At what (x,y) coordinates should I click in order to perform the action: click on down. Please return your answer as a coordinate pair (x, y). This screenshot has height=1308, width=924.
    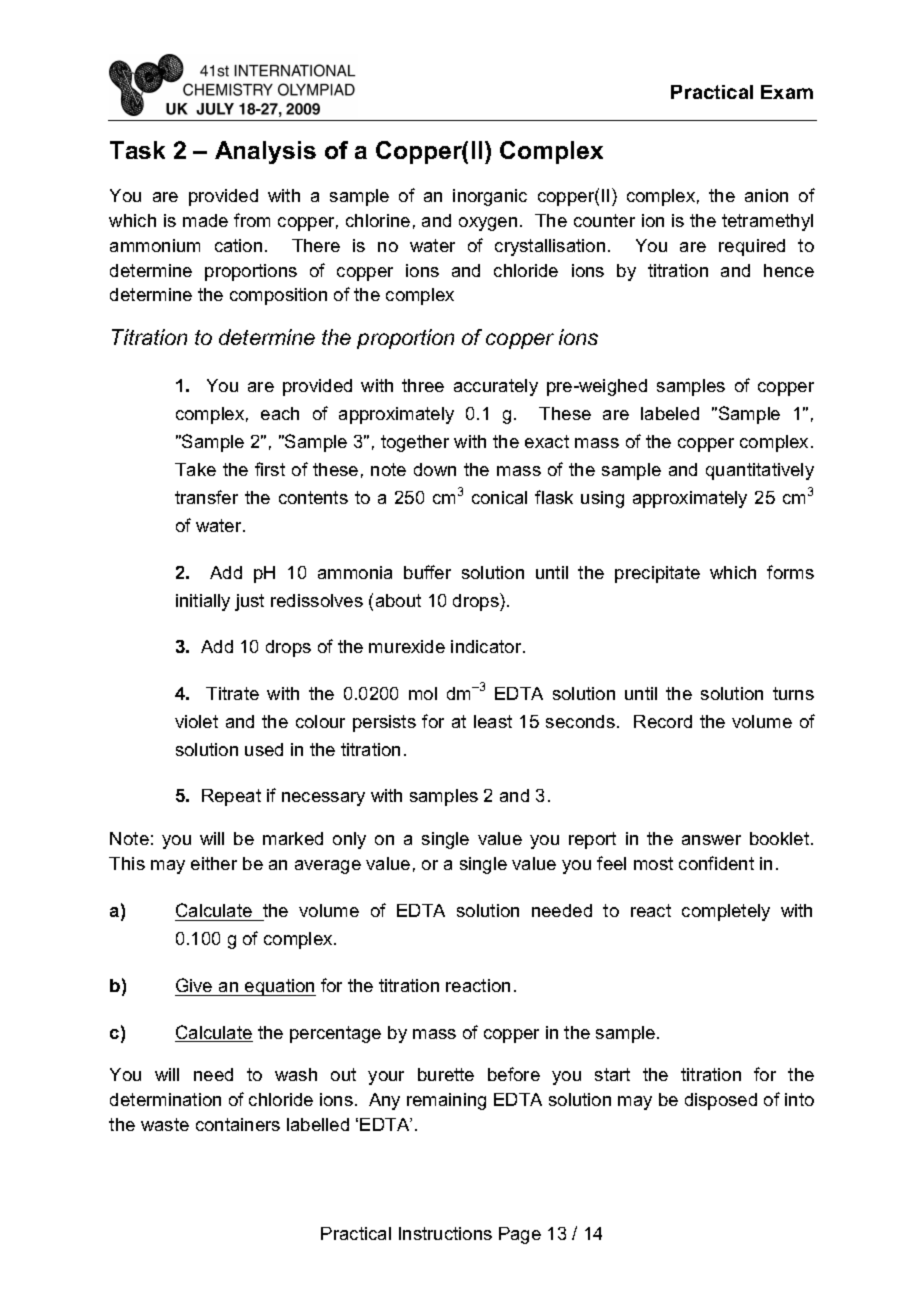
    Looking at the image, I should click on (435, 469).
